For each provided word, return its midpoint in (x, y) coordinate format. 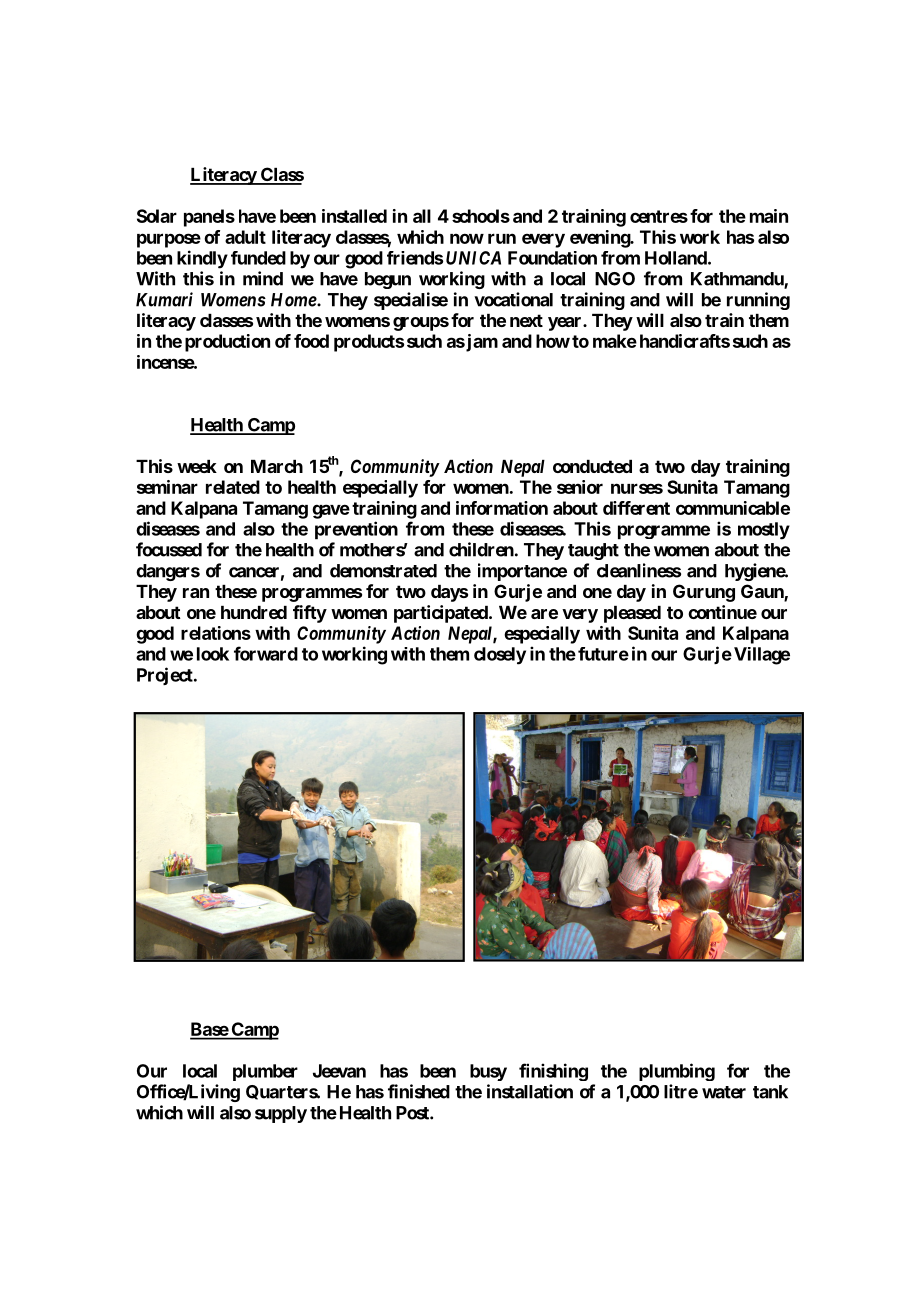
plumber (265, 1072)
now (467, 238)
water (724, 1092)
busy (488, 1072)
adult (245, 237)
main (769, 216)
